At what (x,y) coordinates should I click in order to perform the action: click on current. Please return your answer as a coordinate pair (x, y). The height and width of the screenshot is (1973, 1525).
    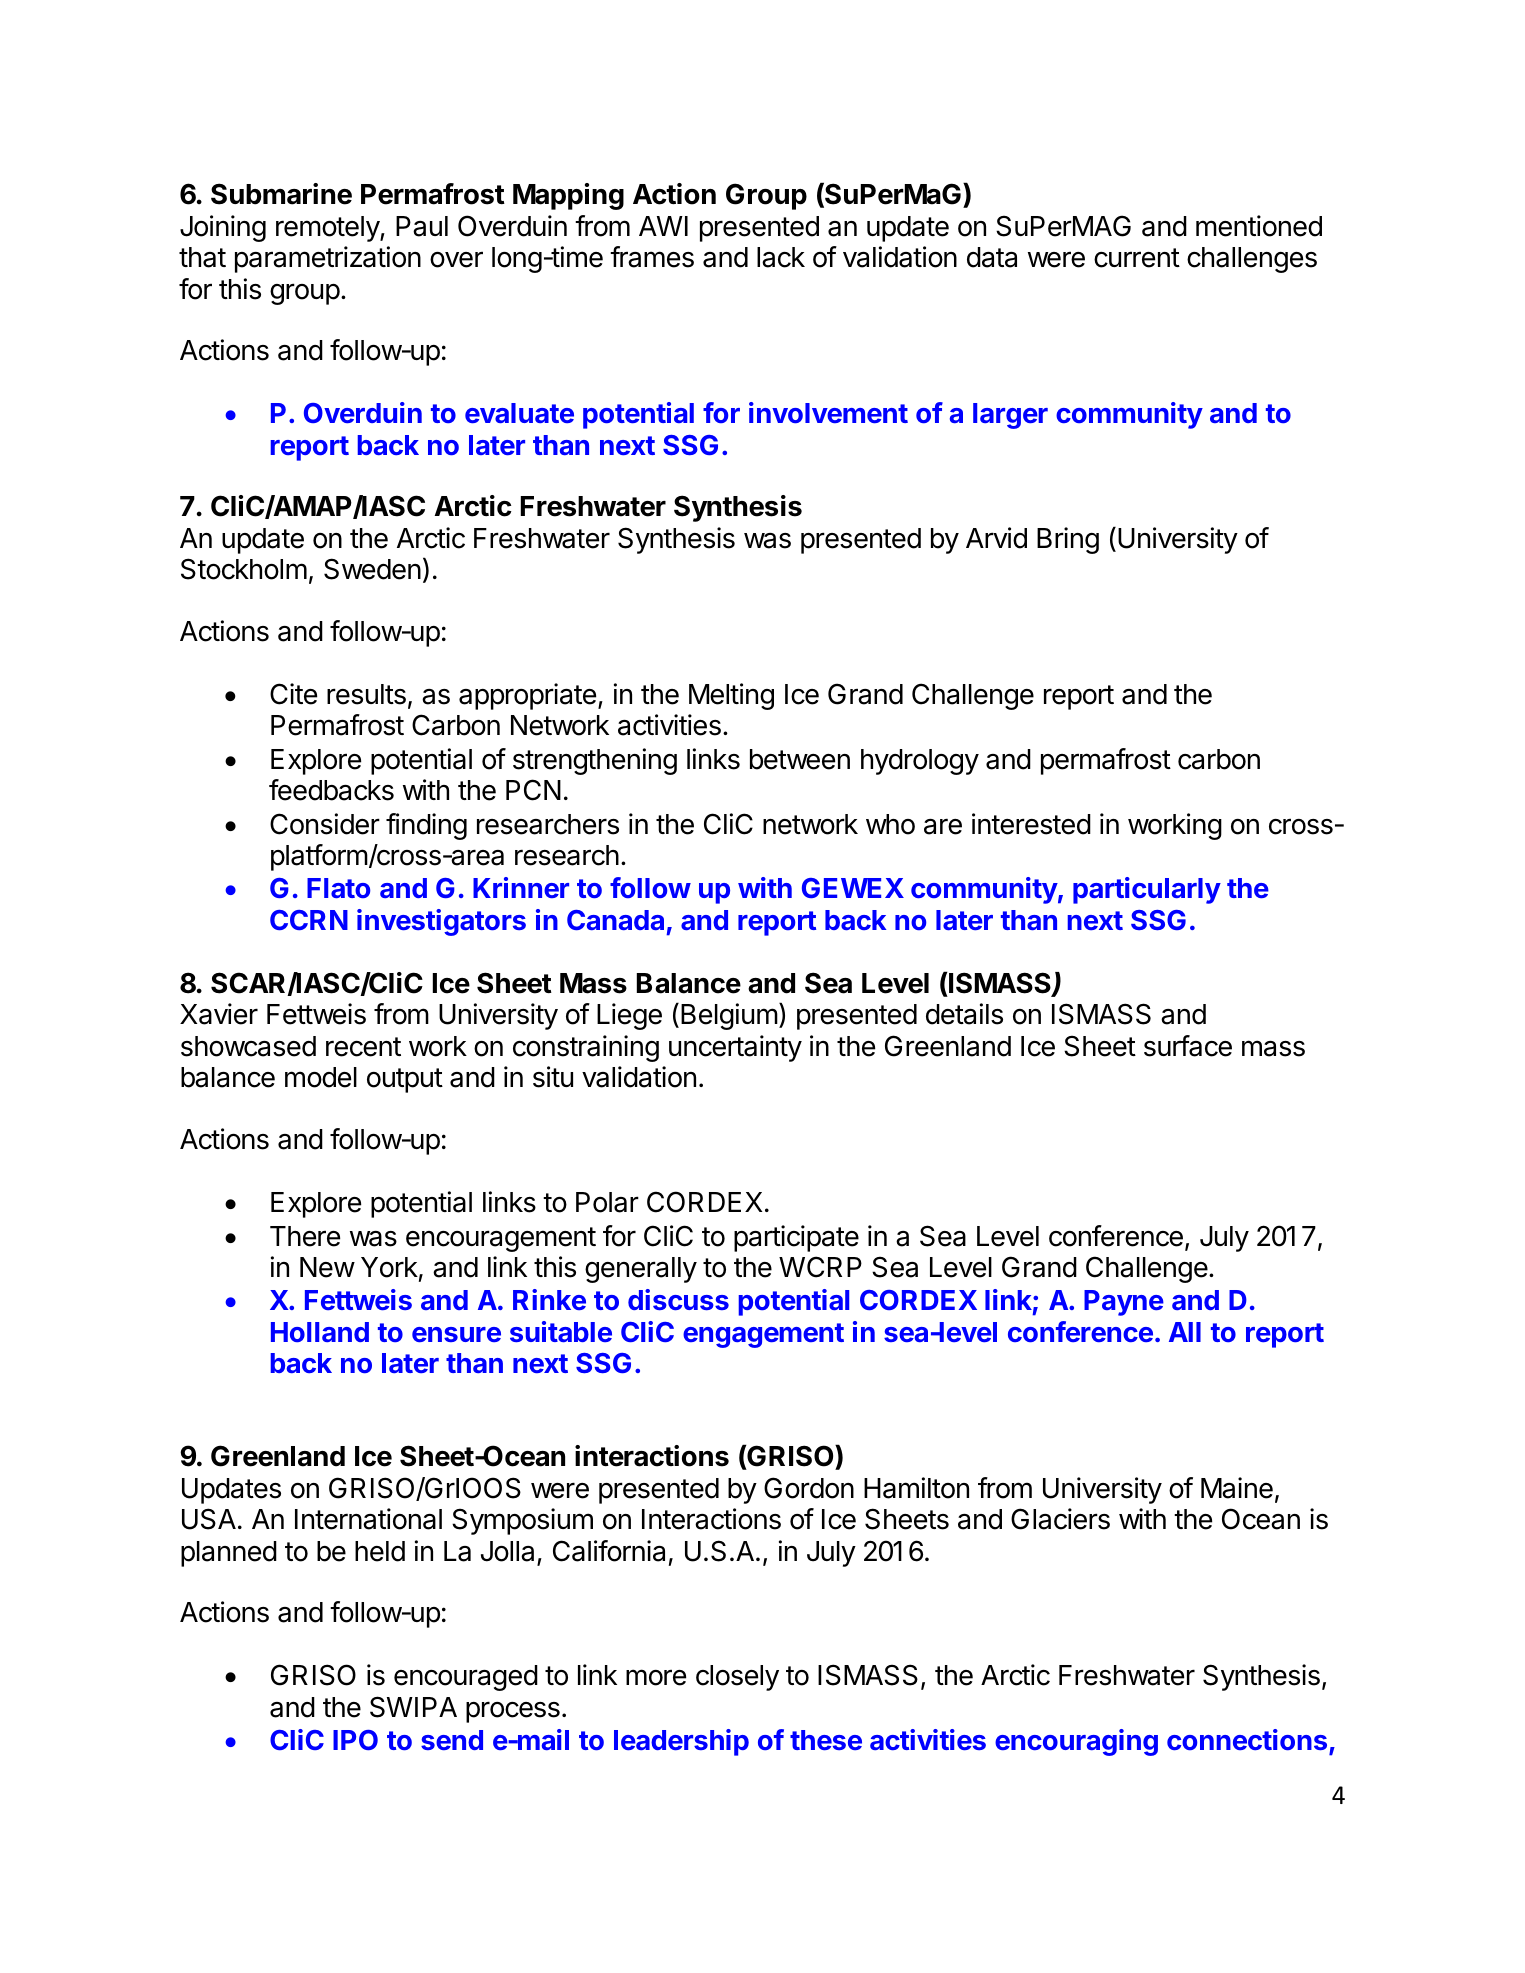
    Looking at the image, I should click on (1137, 258).
